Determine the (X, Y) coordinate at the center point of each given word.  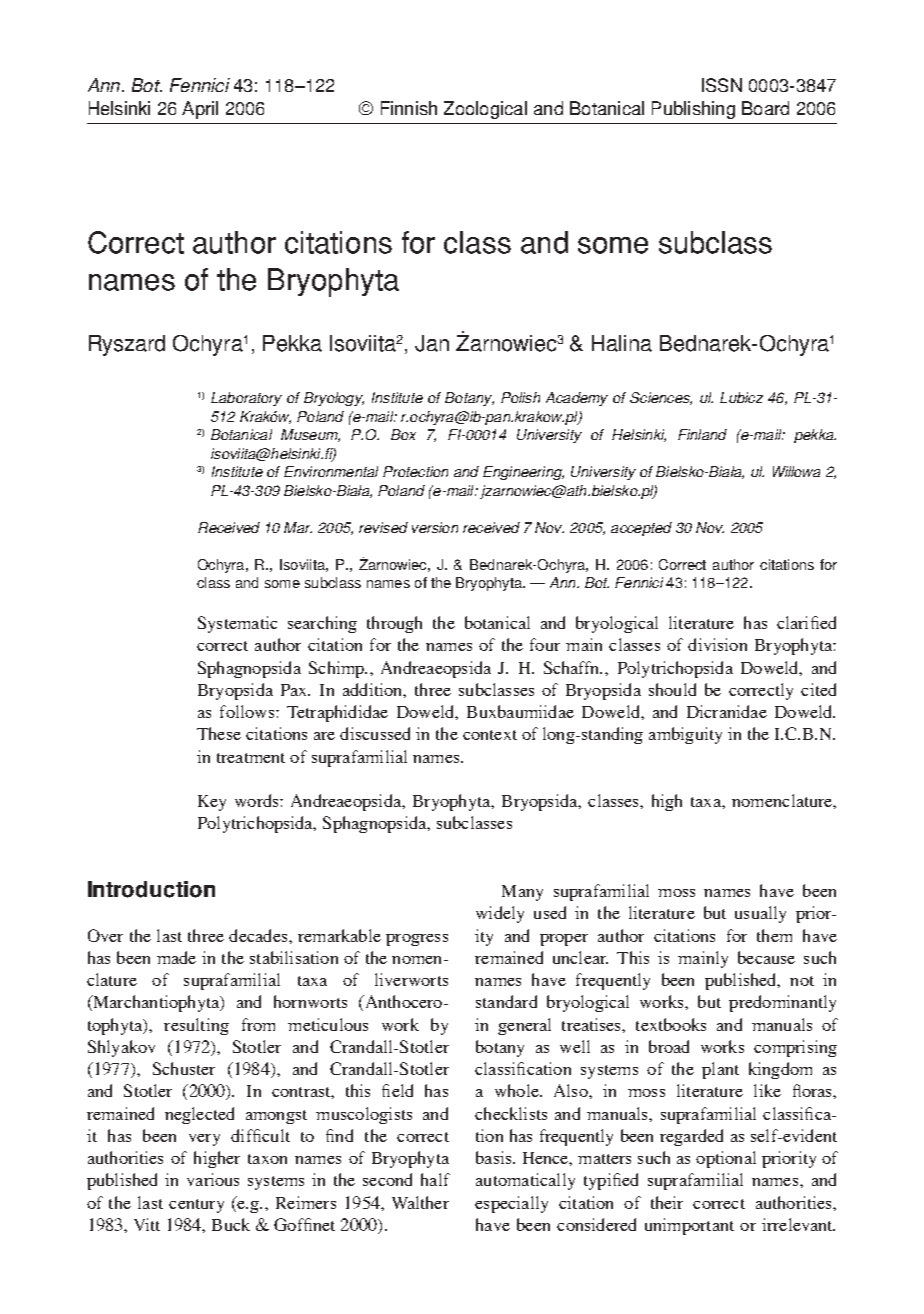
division (717, 644)
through (394, 624)
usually (760, 914)
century (196, 1206)
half (435, 1179)
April (200, 110)
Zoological (485, 110)
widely (500, 914)
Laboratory (246, 399)
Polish (520, 397)
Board (765, 108)
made (176, 957)
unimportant (689, 1226)
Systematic (237, 624)
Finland (702, 434)
